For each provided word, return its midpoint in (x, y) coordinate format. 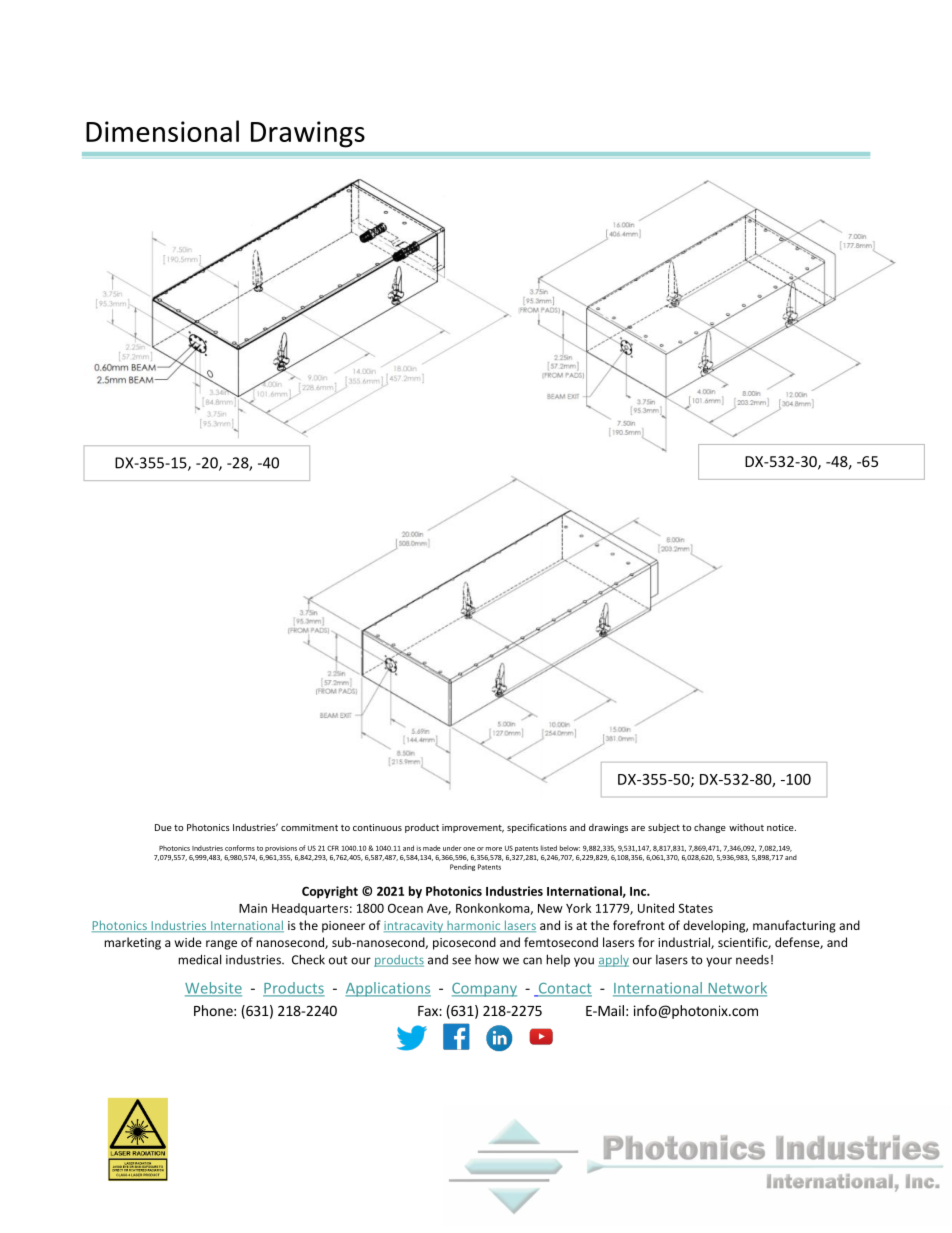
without (746, 827)
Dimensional (162, 131)
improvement (473, 828)
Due (163, 827)
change (710, 828)
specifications (537, 828)
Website (213, 989)
